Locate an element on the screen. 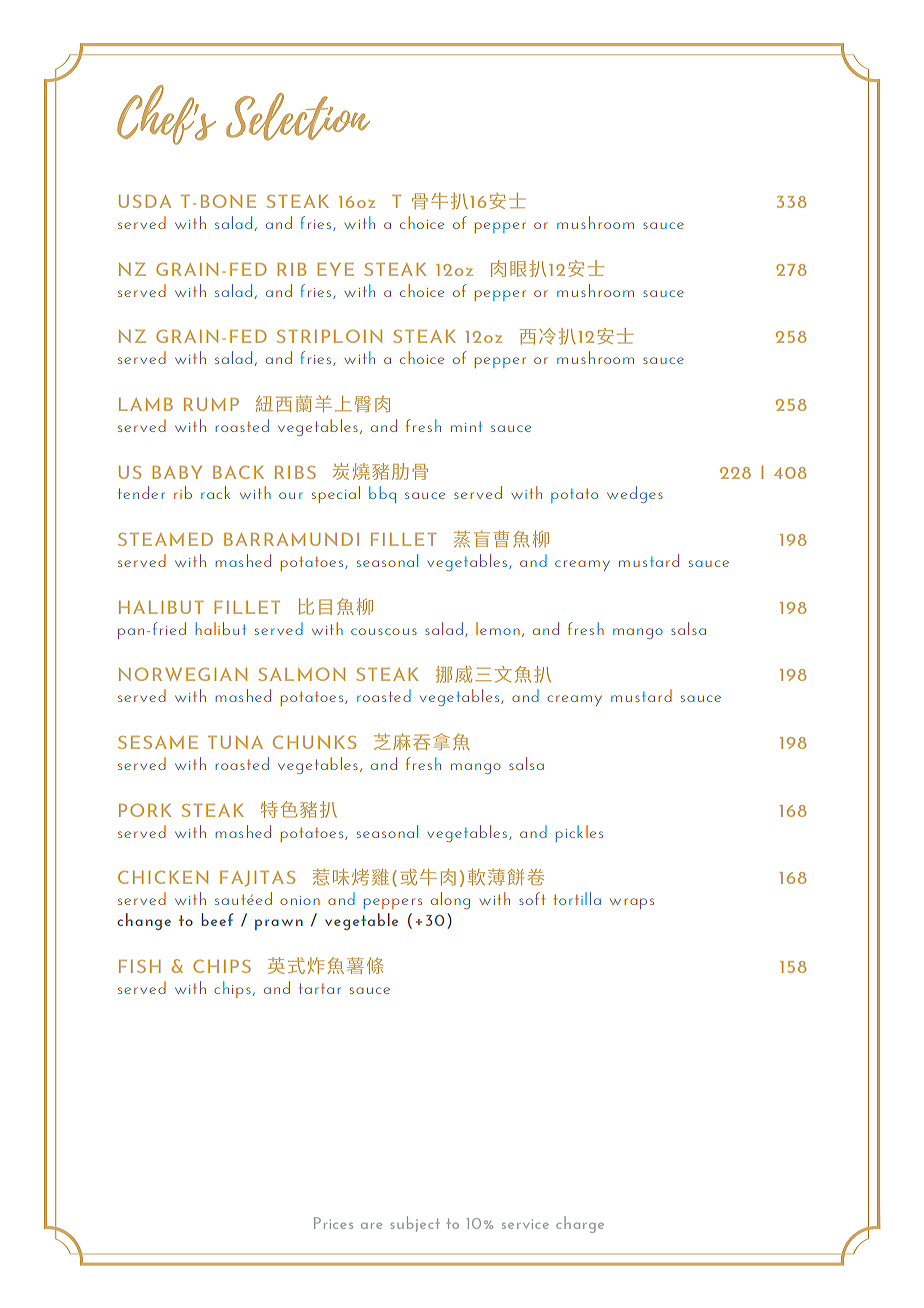 The height and width of the screenshot is (1308, 924). Selection is located at coordinates (298, 117).
